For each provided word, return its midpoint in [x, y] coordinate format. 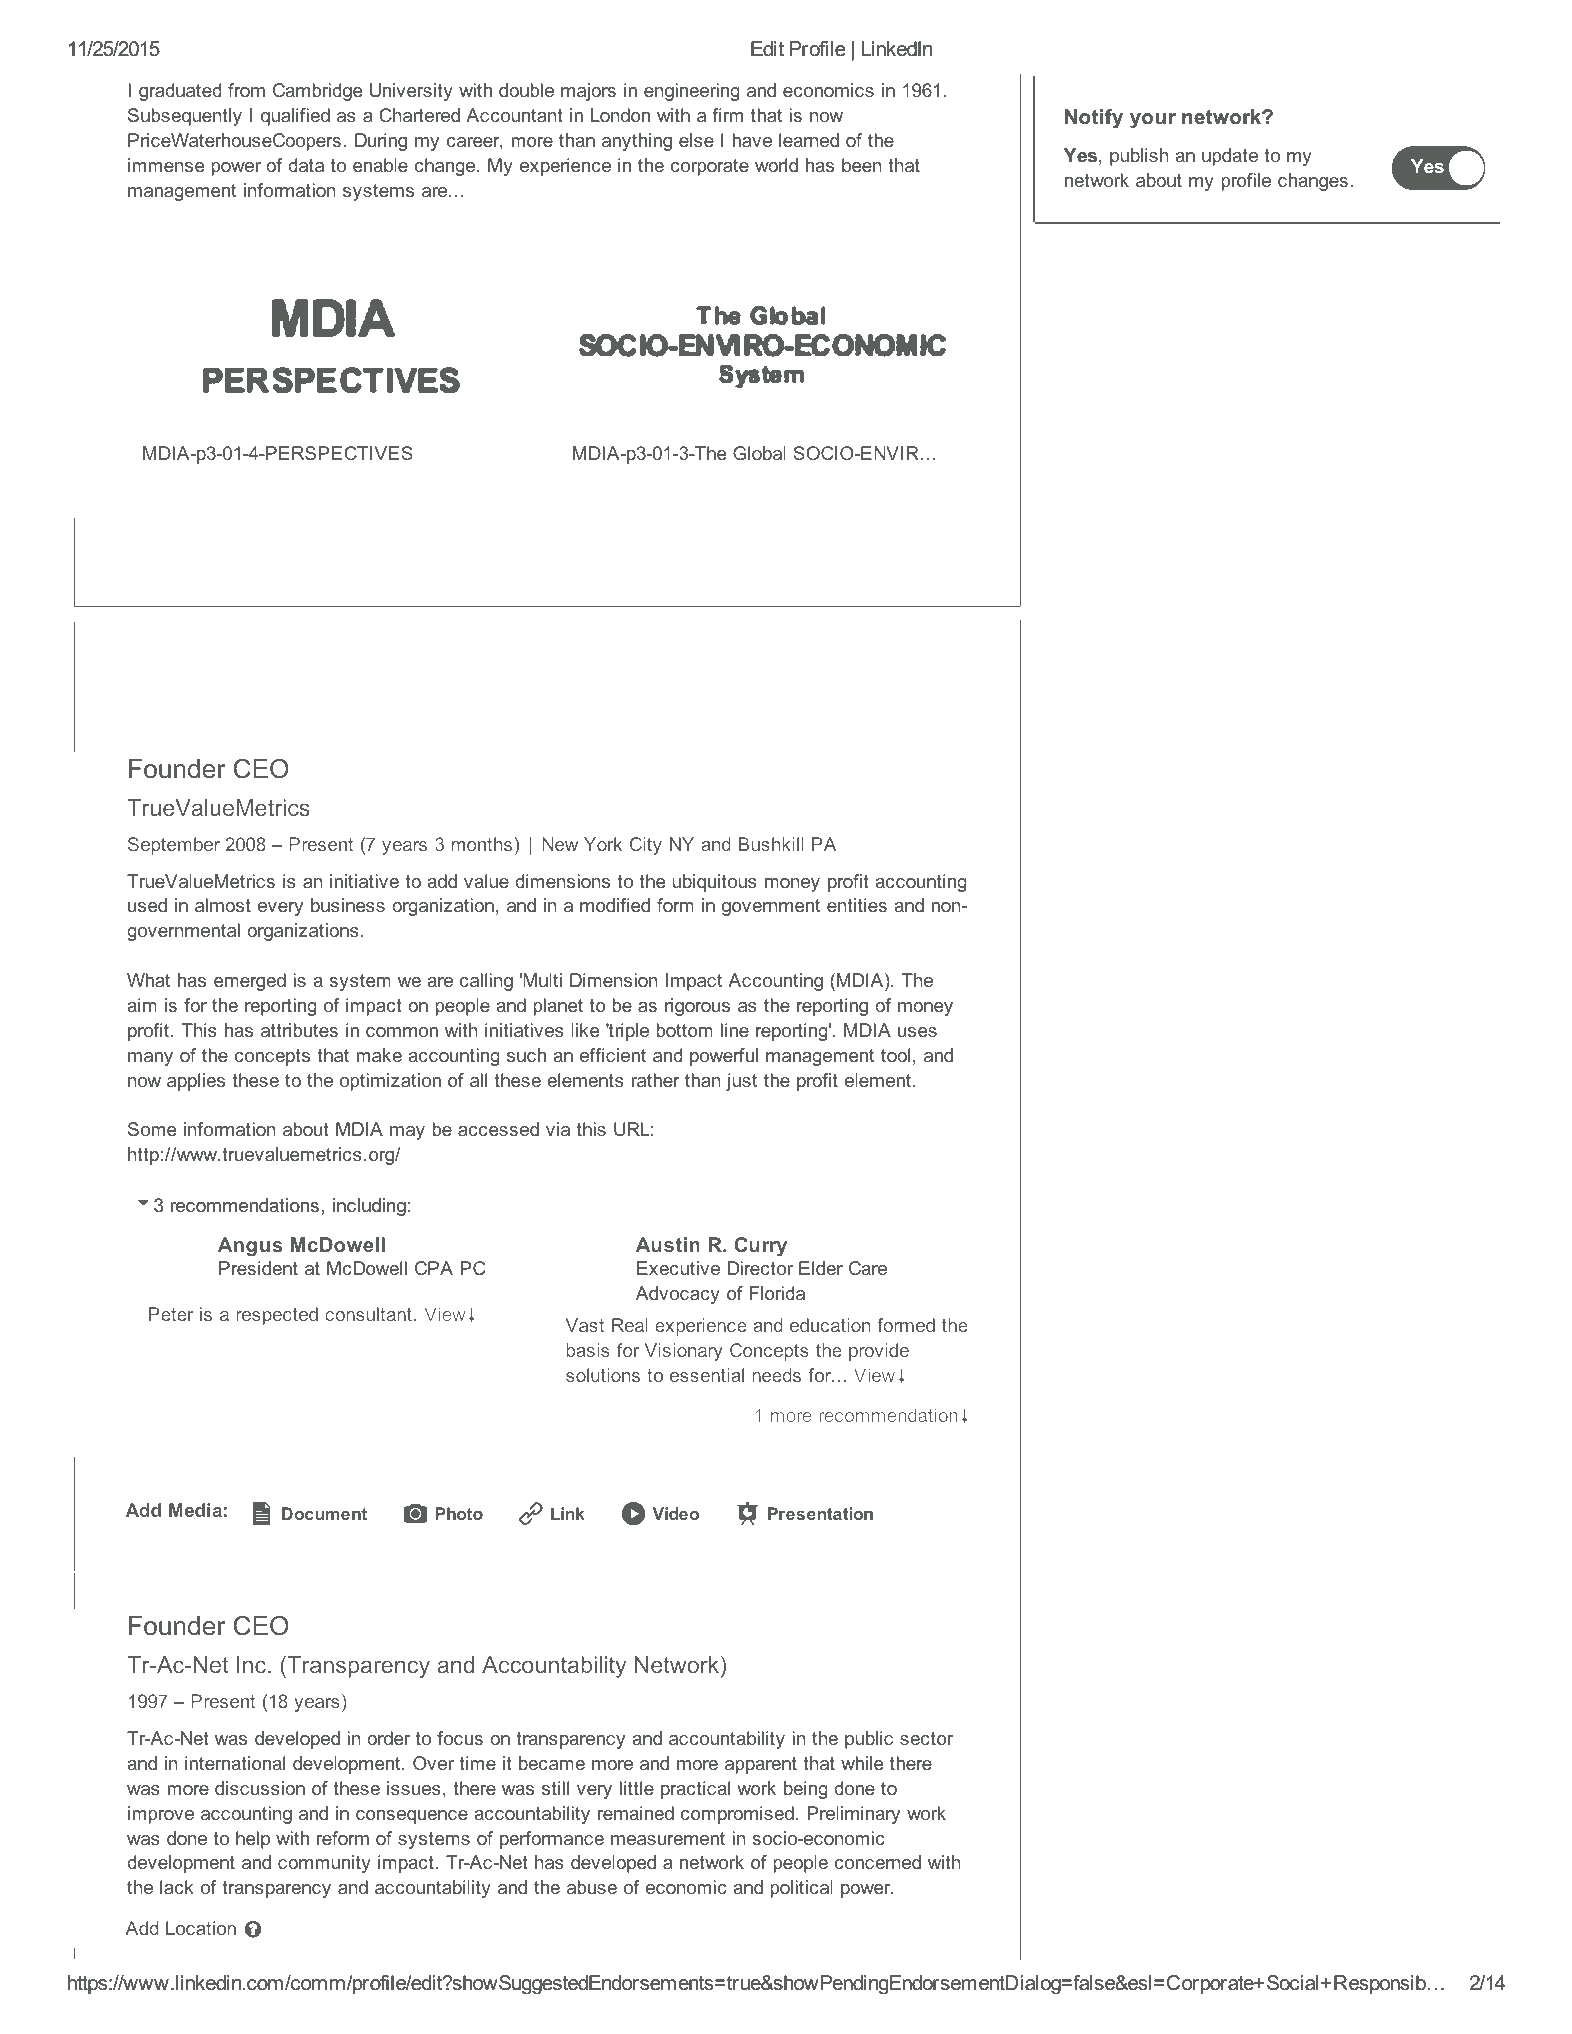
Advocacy [678, 1295]
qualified [295, 117]
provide [879, 1352]
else [696, 140]
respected [277, 1316]
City [646, 846]
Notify [1094, 119]
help [253, 1840]
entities [857, 905]
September [174, 846]
